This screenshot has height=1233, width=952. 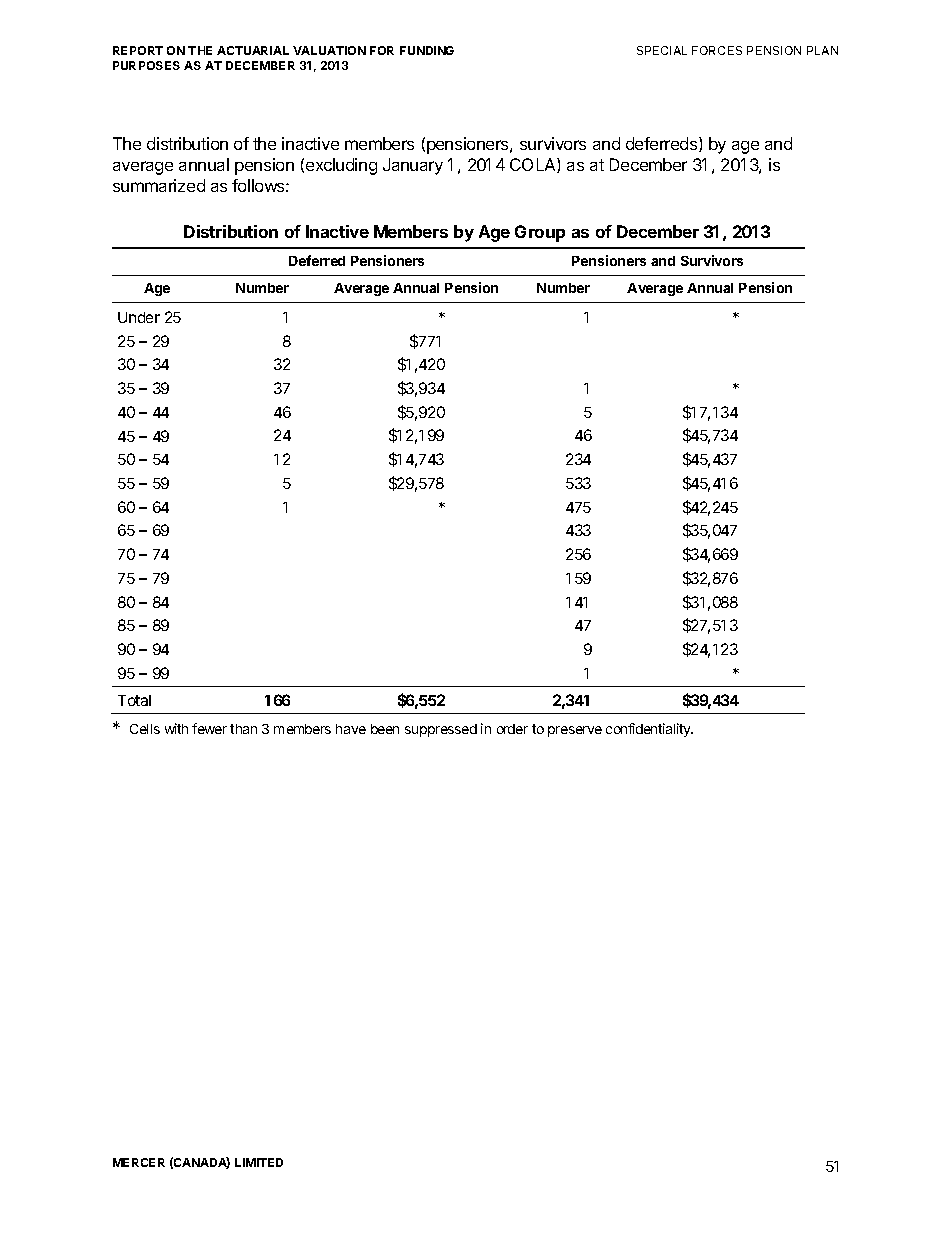 I want to click on FORCES, so click(x=717, y=50).
